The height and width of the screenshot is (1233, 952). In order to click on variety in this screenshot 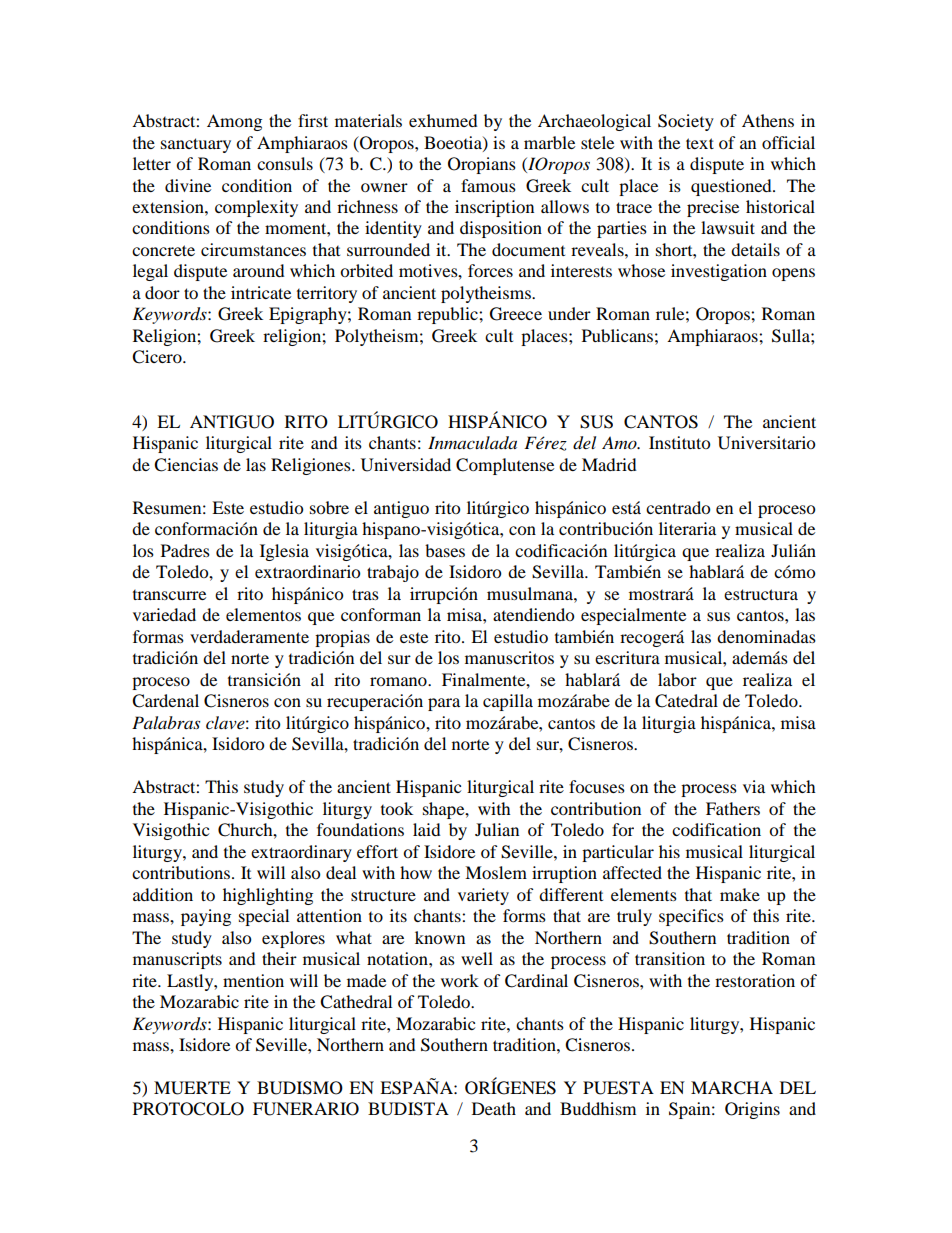, I will do `click(483, 896)`.
